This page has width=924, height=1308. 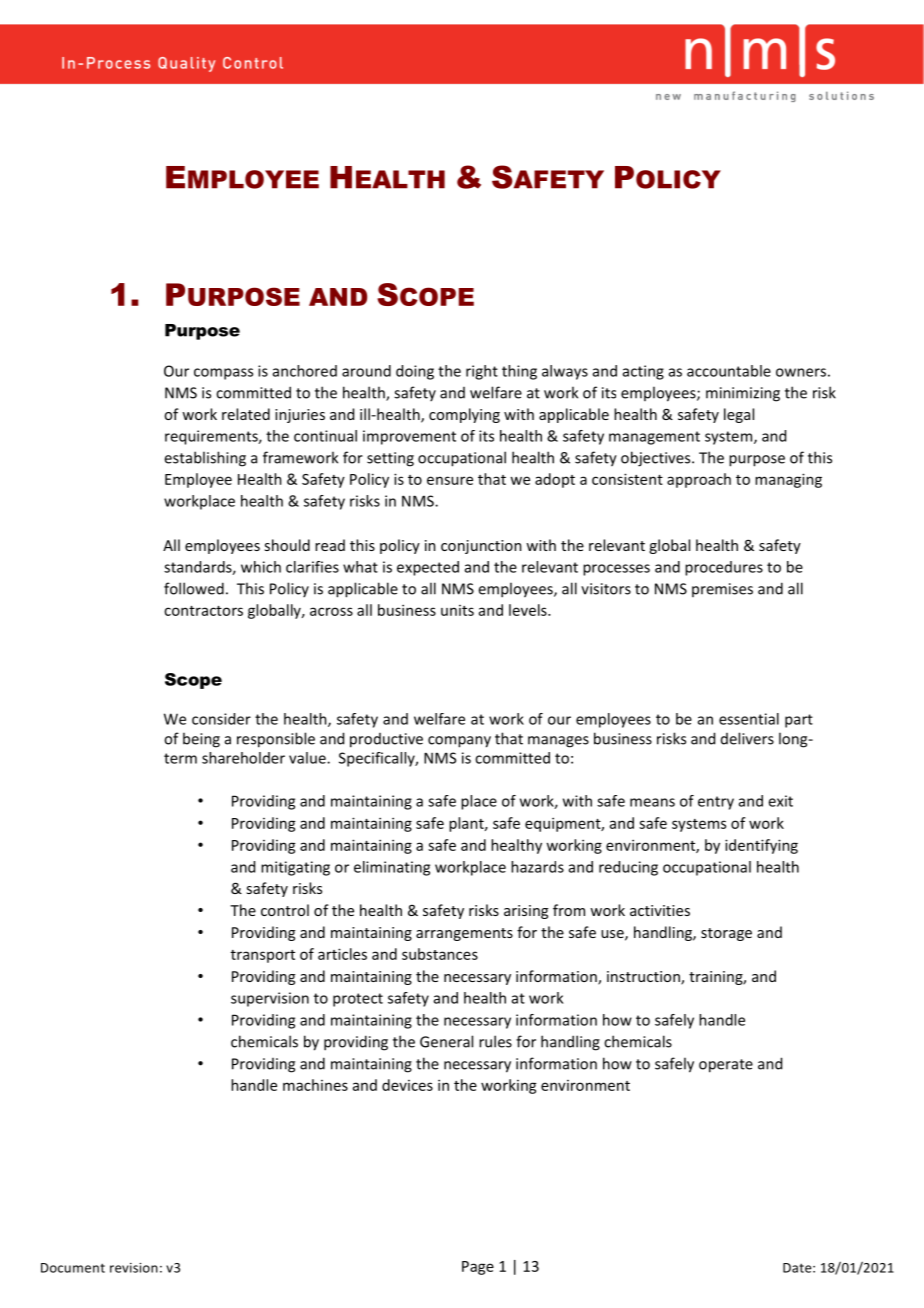 I want to click on entry, so click(x=716, y=803).
